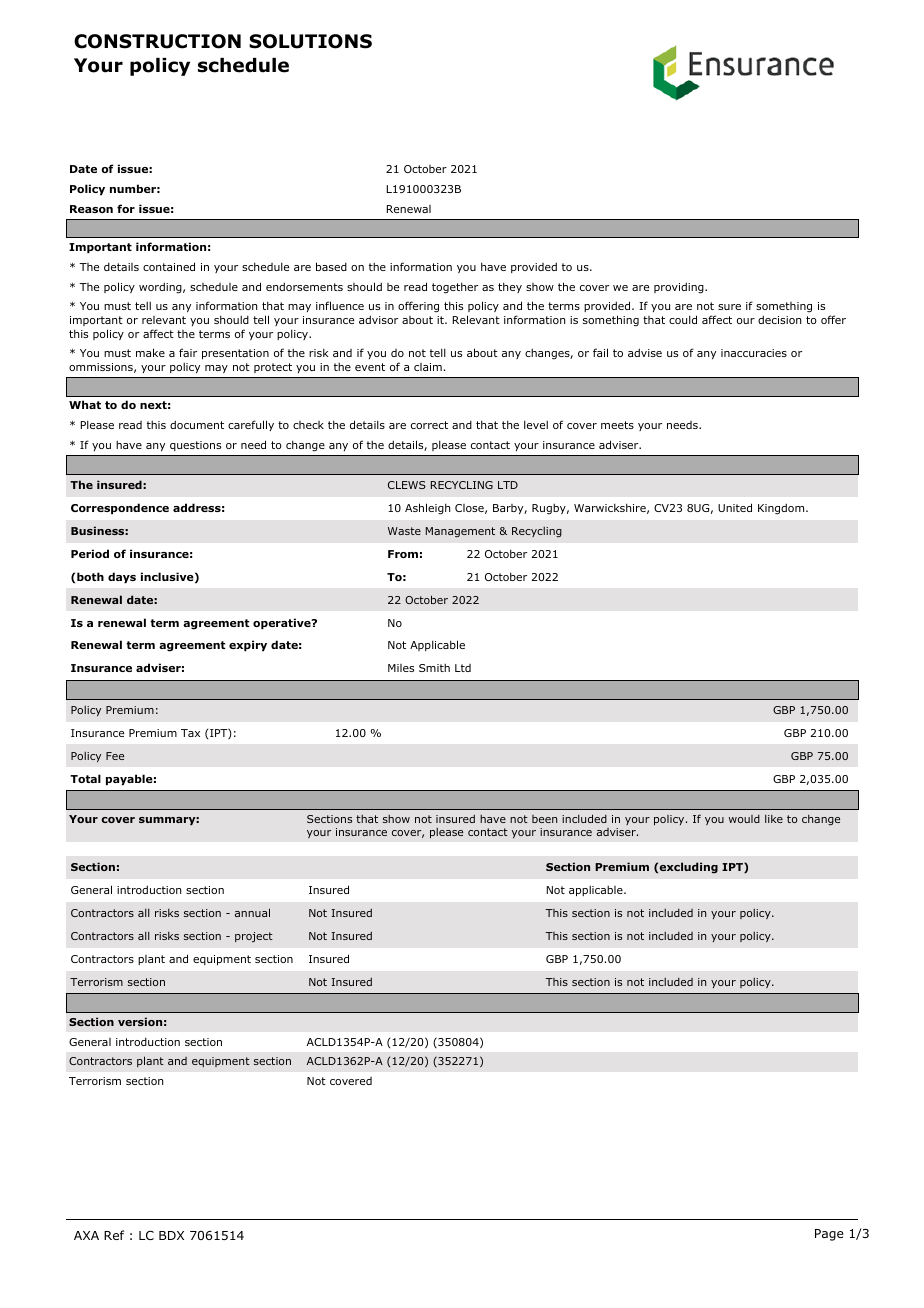 The image size is (924, 1308). Describe the element at coordinates (157, 41) in the image. I see `CONSTRUCTION` at that location.
